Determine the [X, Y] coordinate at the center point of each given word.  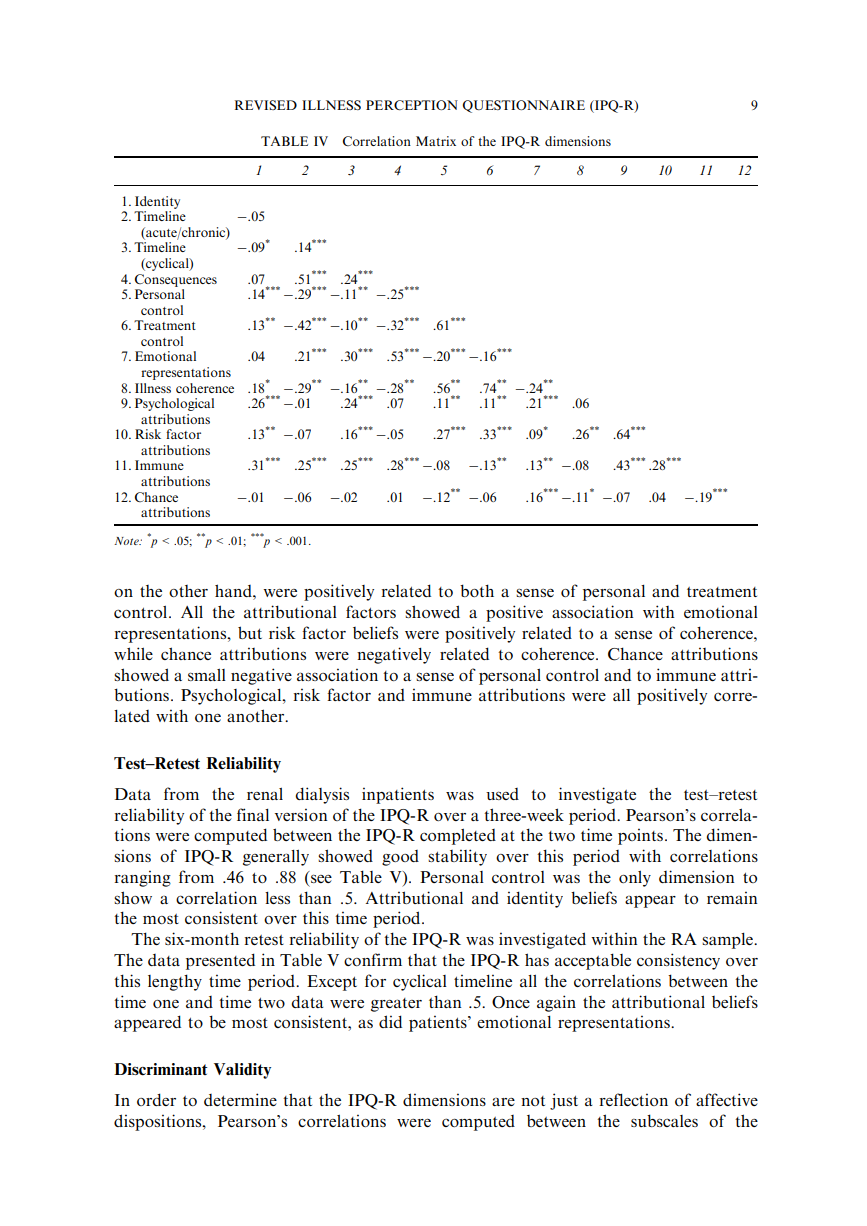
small [207, 675]
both [477, 590]
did [390, 1021]
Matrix [436, 141]
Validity [242, 1071]
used [502, 794]
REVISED [266, 105]
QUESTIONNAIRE [523, 106]
